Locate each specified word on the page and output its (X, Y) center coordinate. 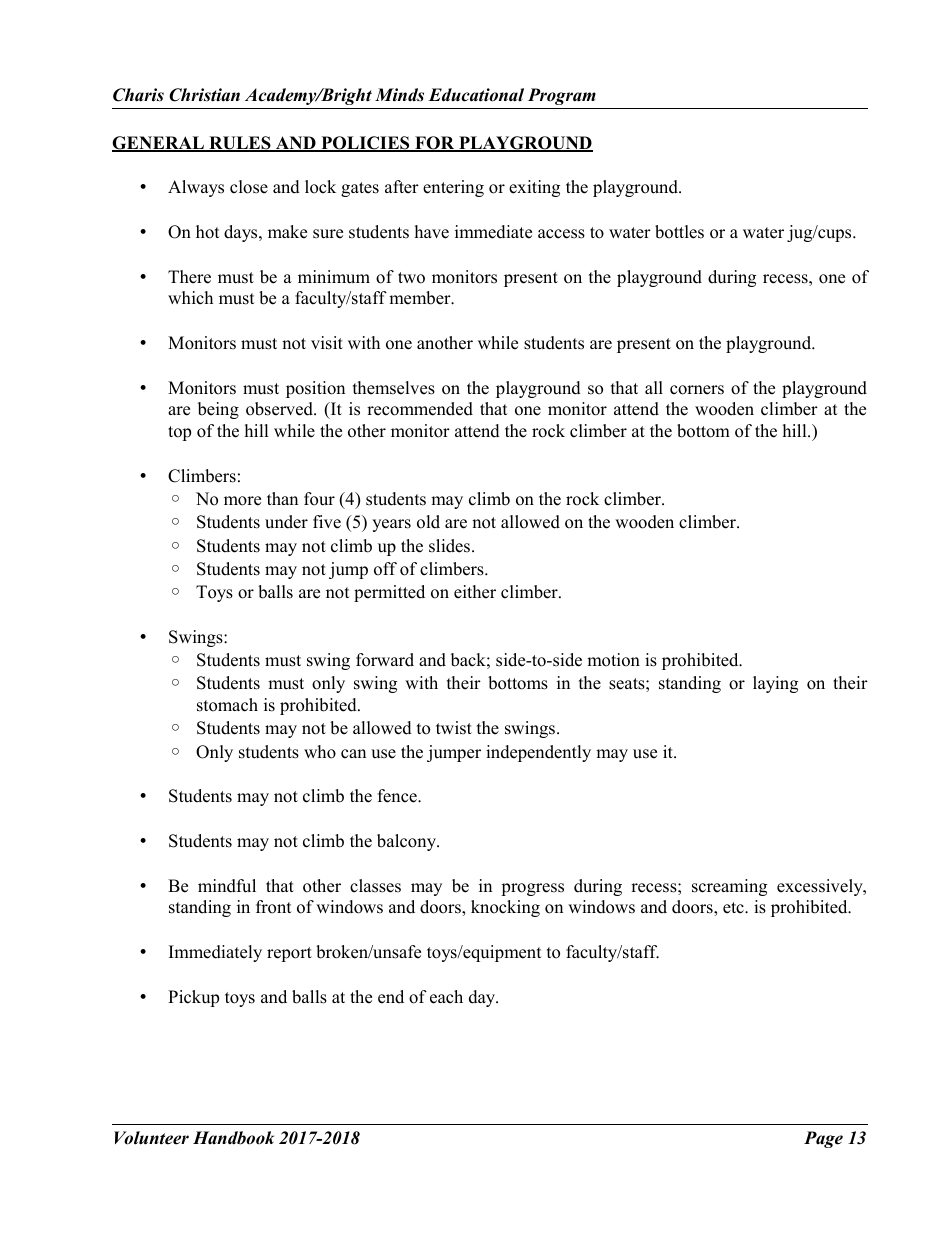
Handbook (233, 1138)
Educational (476, 95)
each (446, 997)
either (475, 592)
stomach (227, 705)
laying (775, 684)
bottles (679, 232)
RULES (240, 144)
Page (823, 1139)
